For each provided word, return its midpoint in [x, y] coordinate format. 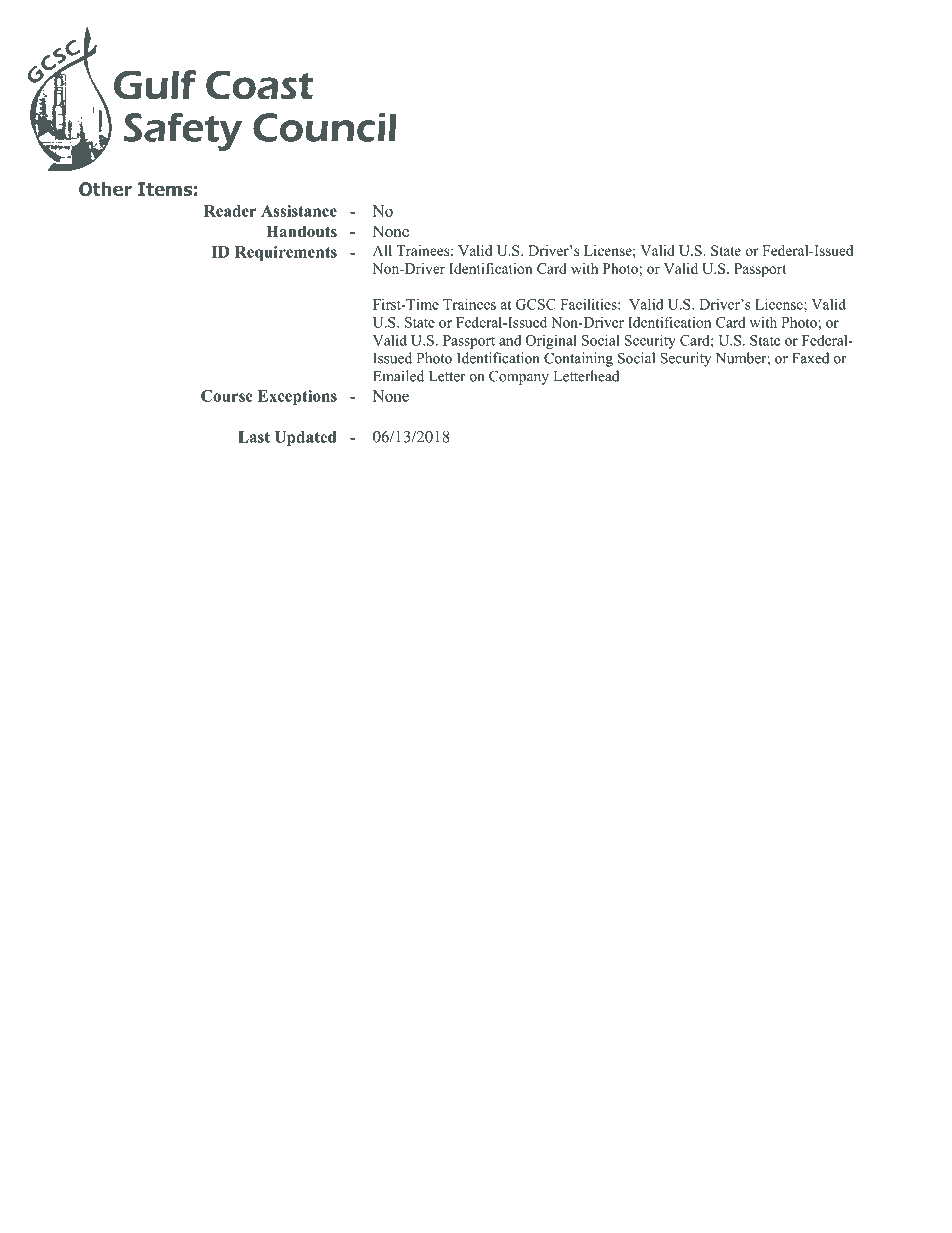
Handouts [301, 231]
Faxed [810, 358]
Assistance [299, 211]
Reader [230, 211]
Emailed [398, 376]
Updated [305, 438]
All [382, 250]
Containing [578, 359]
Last [254, 437]
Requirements [286, 253]
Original [551, 341]
